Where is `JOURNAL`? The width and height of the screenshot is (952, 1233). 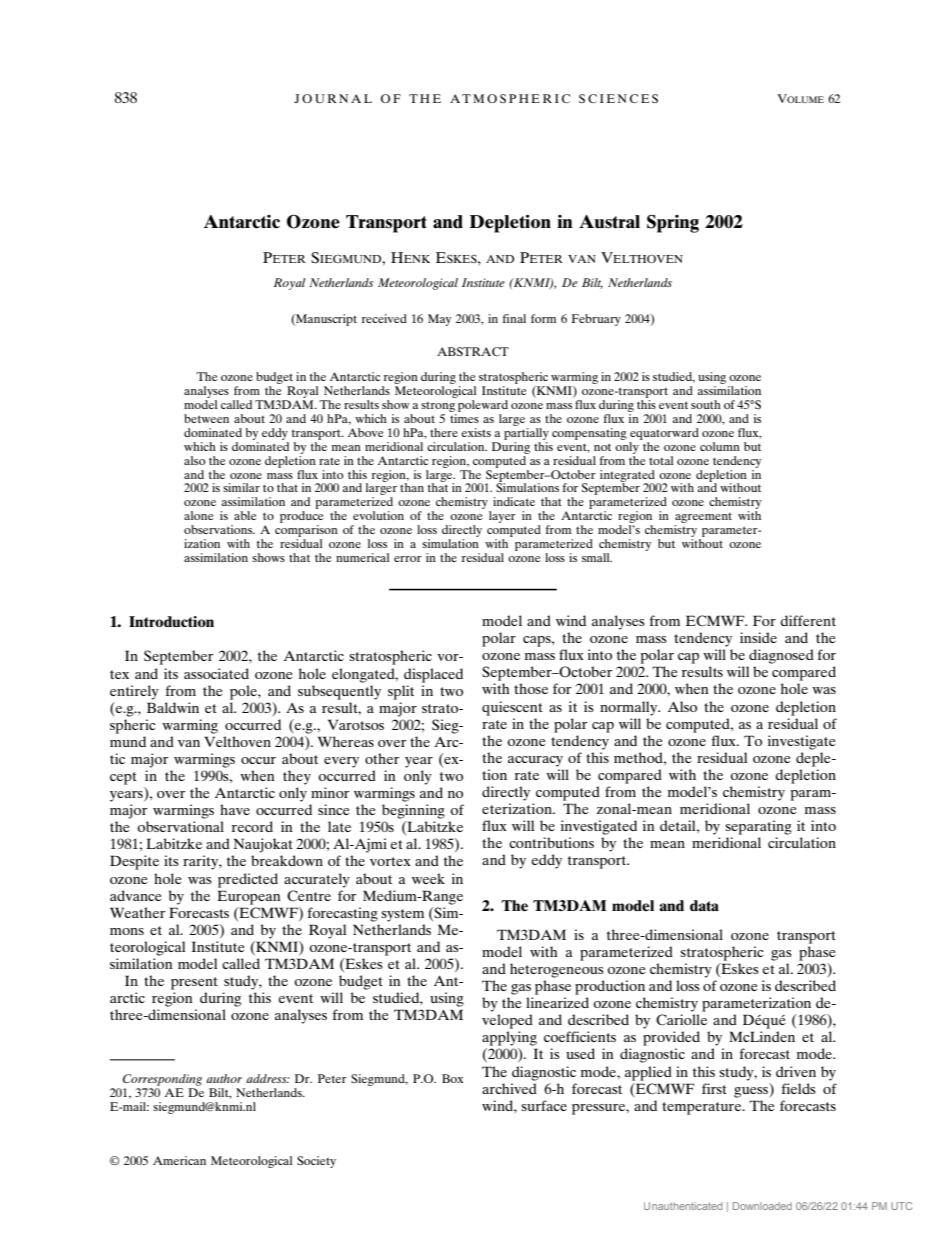 JOURNAL is located at coordinates (333, 98).
